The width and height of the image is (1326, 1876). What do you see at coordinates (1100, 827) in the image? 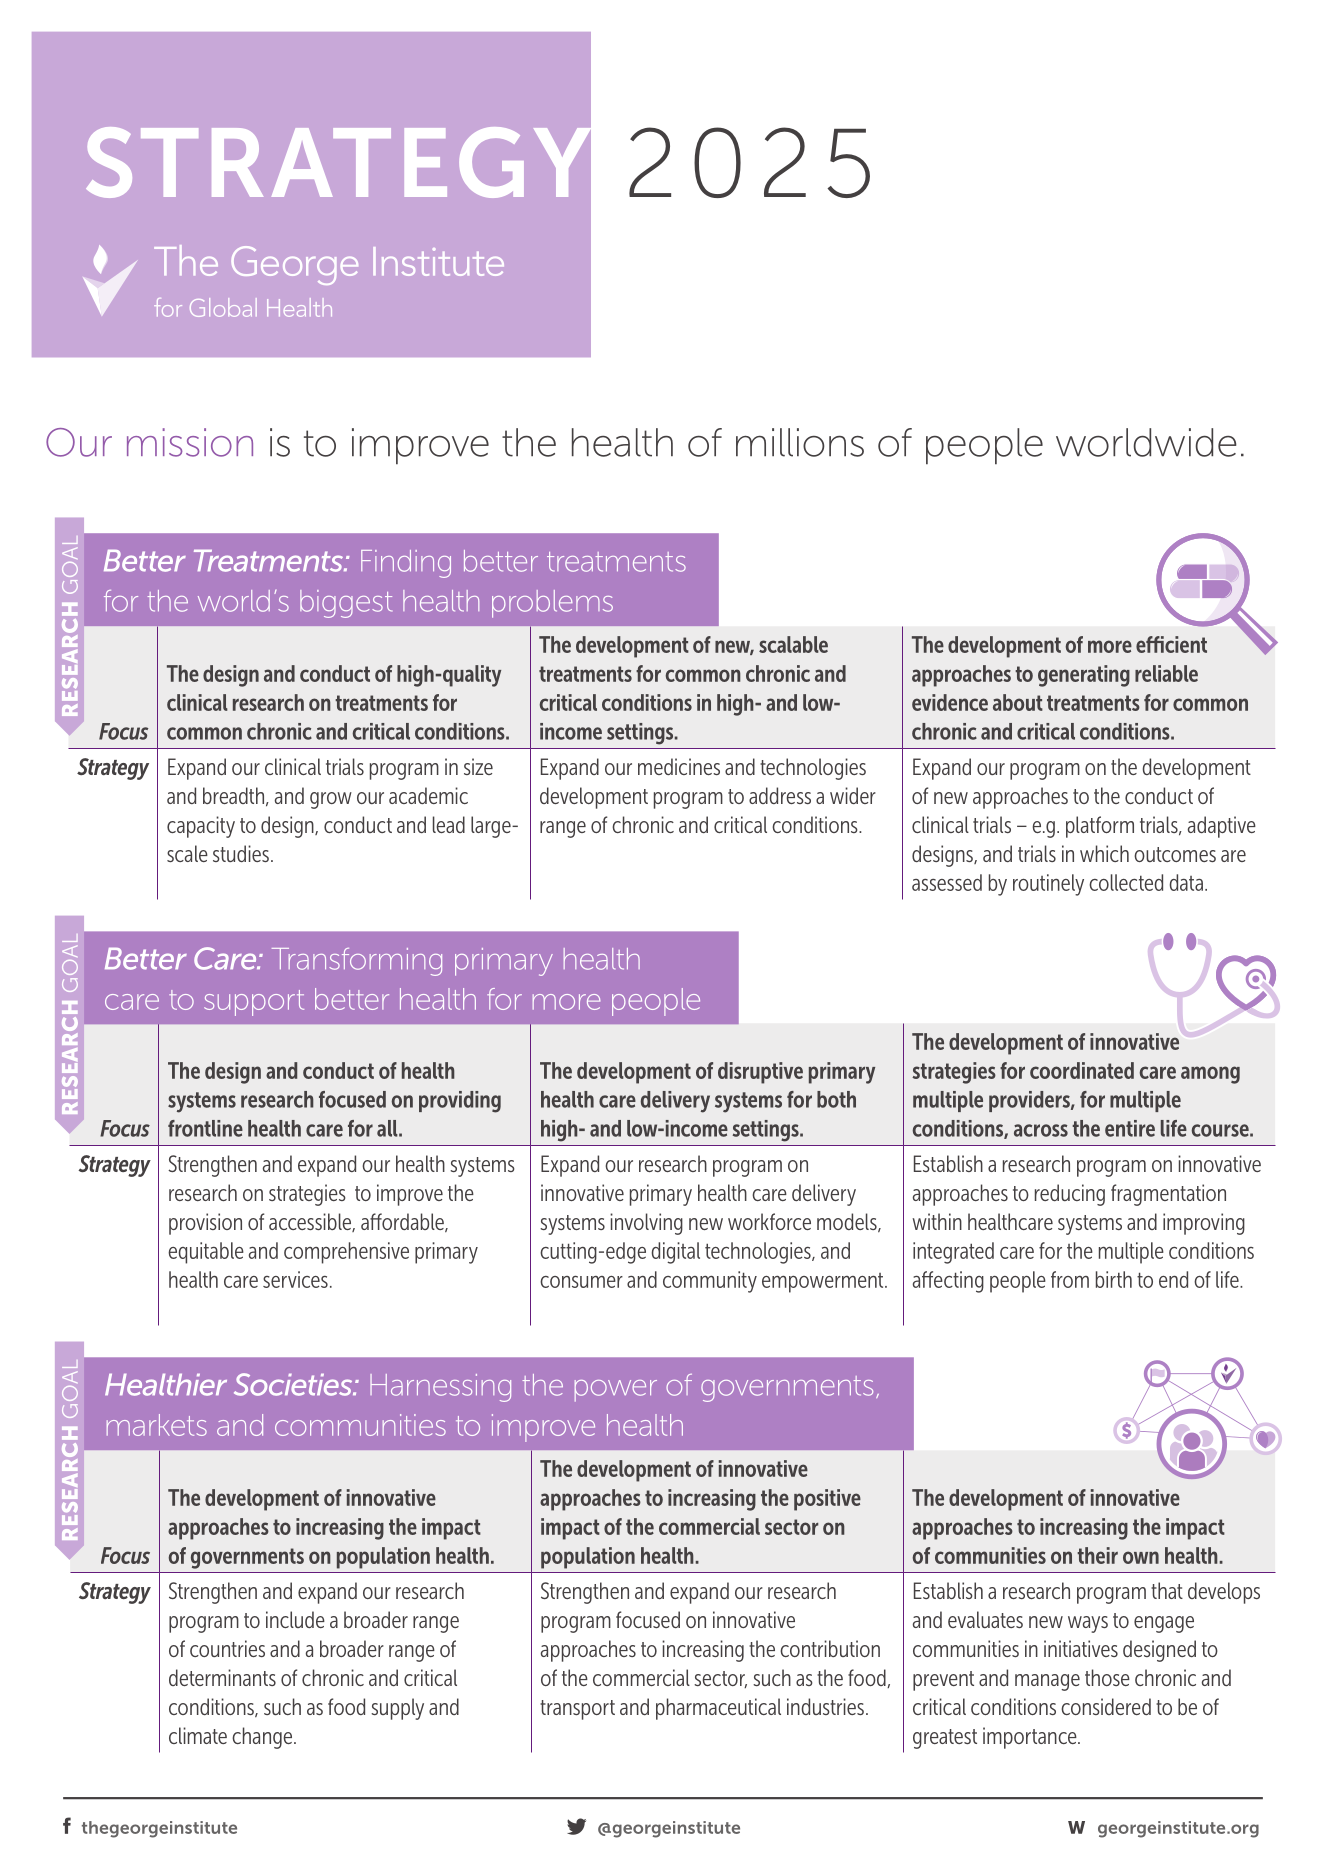
I see `platform` at bounding box center [1100, 827].
